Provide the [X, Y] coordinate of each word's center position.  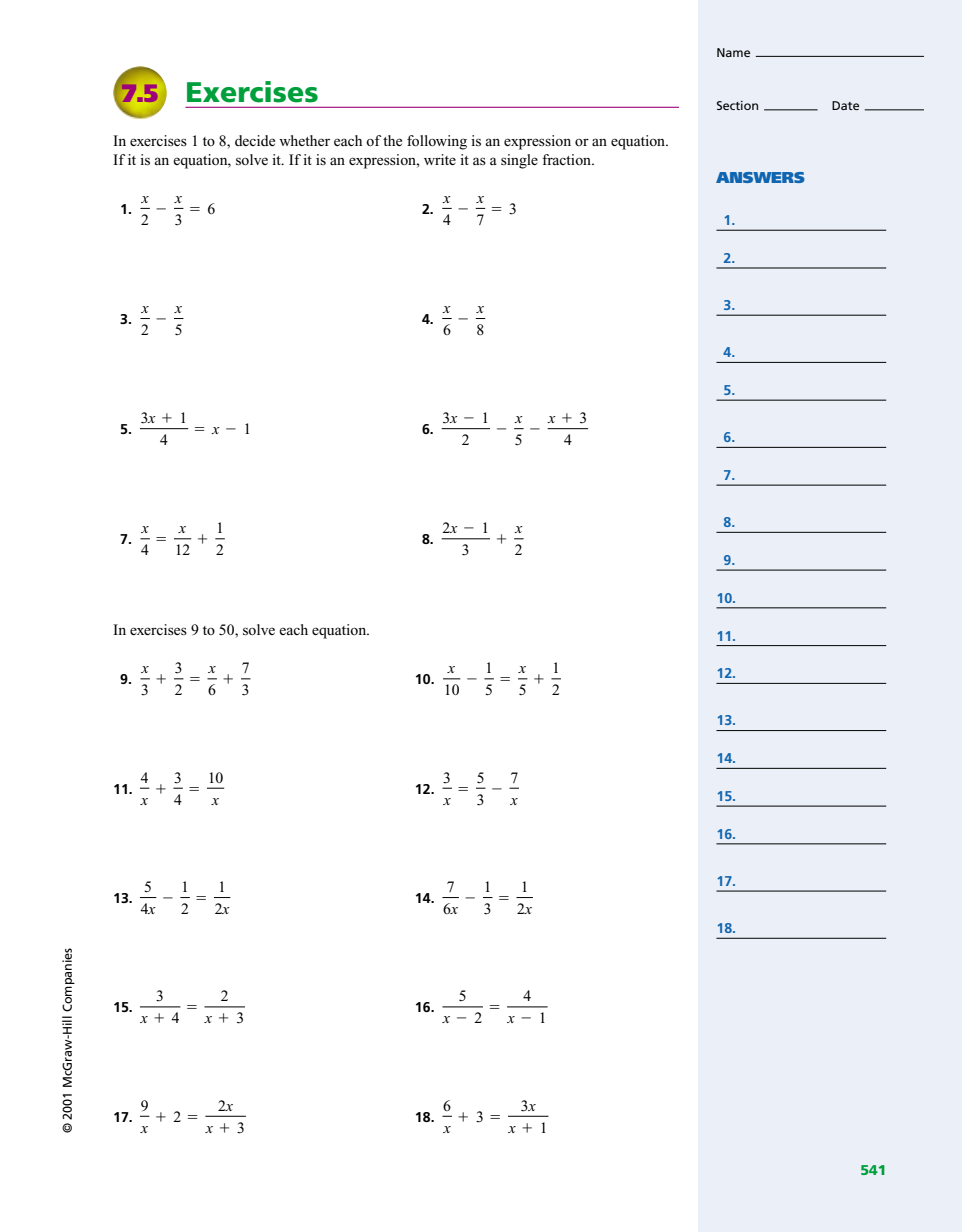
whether [304, 140]
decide [255, 140]
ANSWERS [760, 177]
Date [845, 105]
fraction [567, 159]
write [440, 159]
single [519, 161]
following [437, 142]
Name [733, 52]
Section [737, 105]
